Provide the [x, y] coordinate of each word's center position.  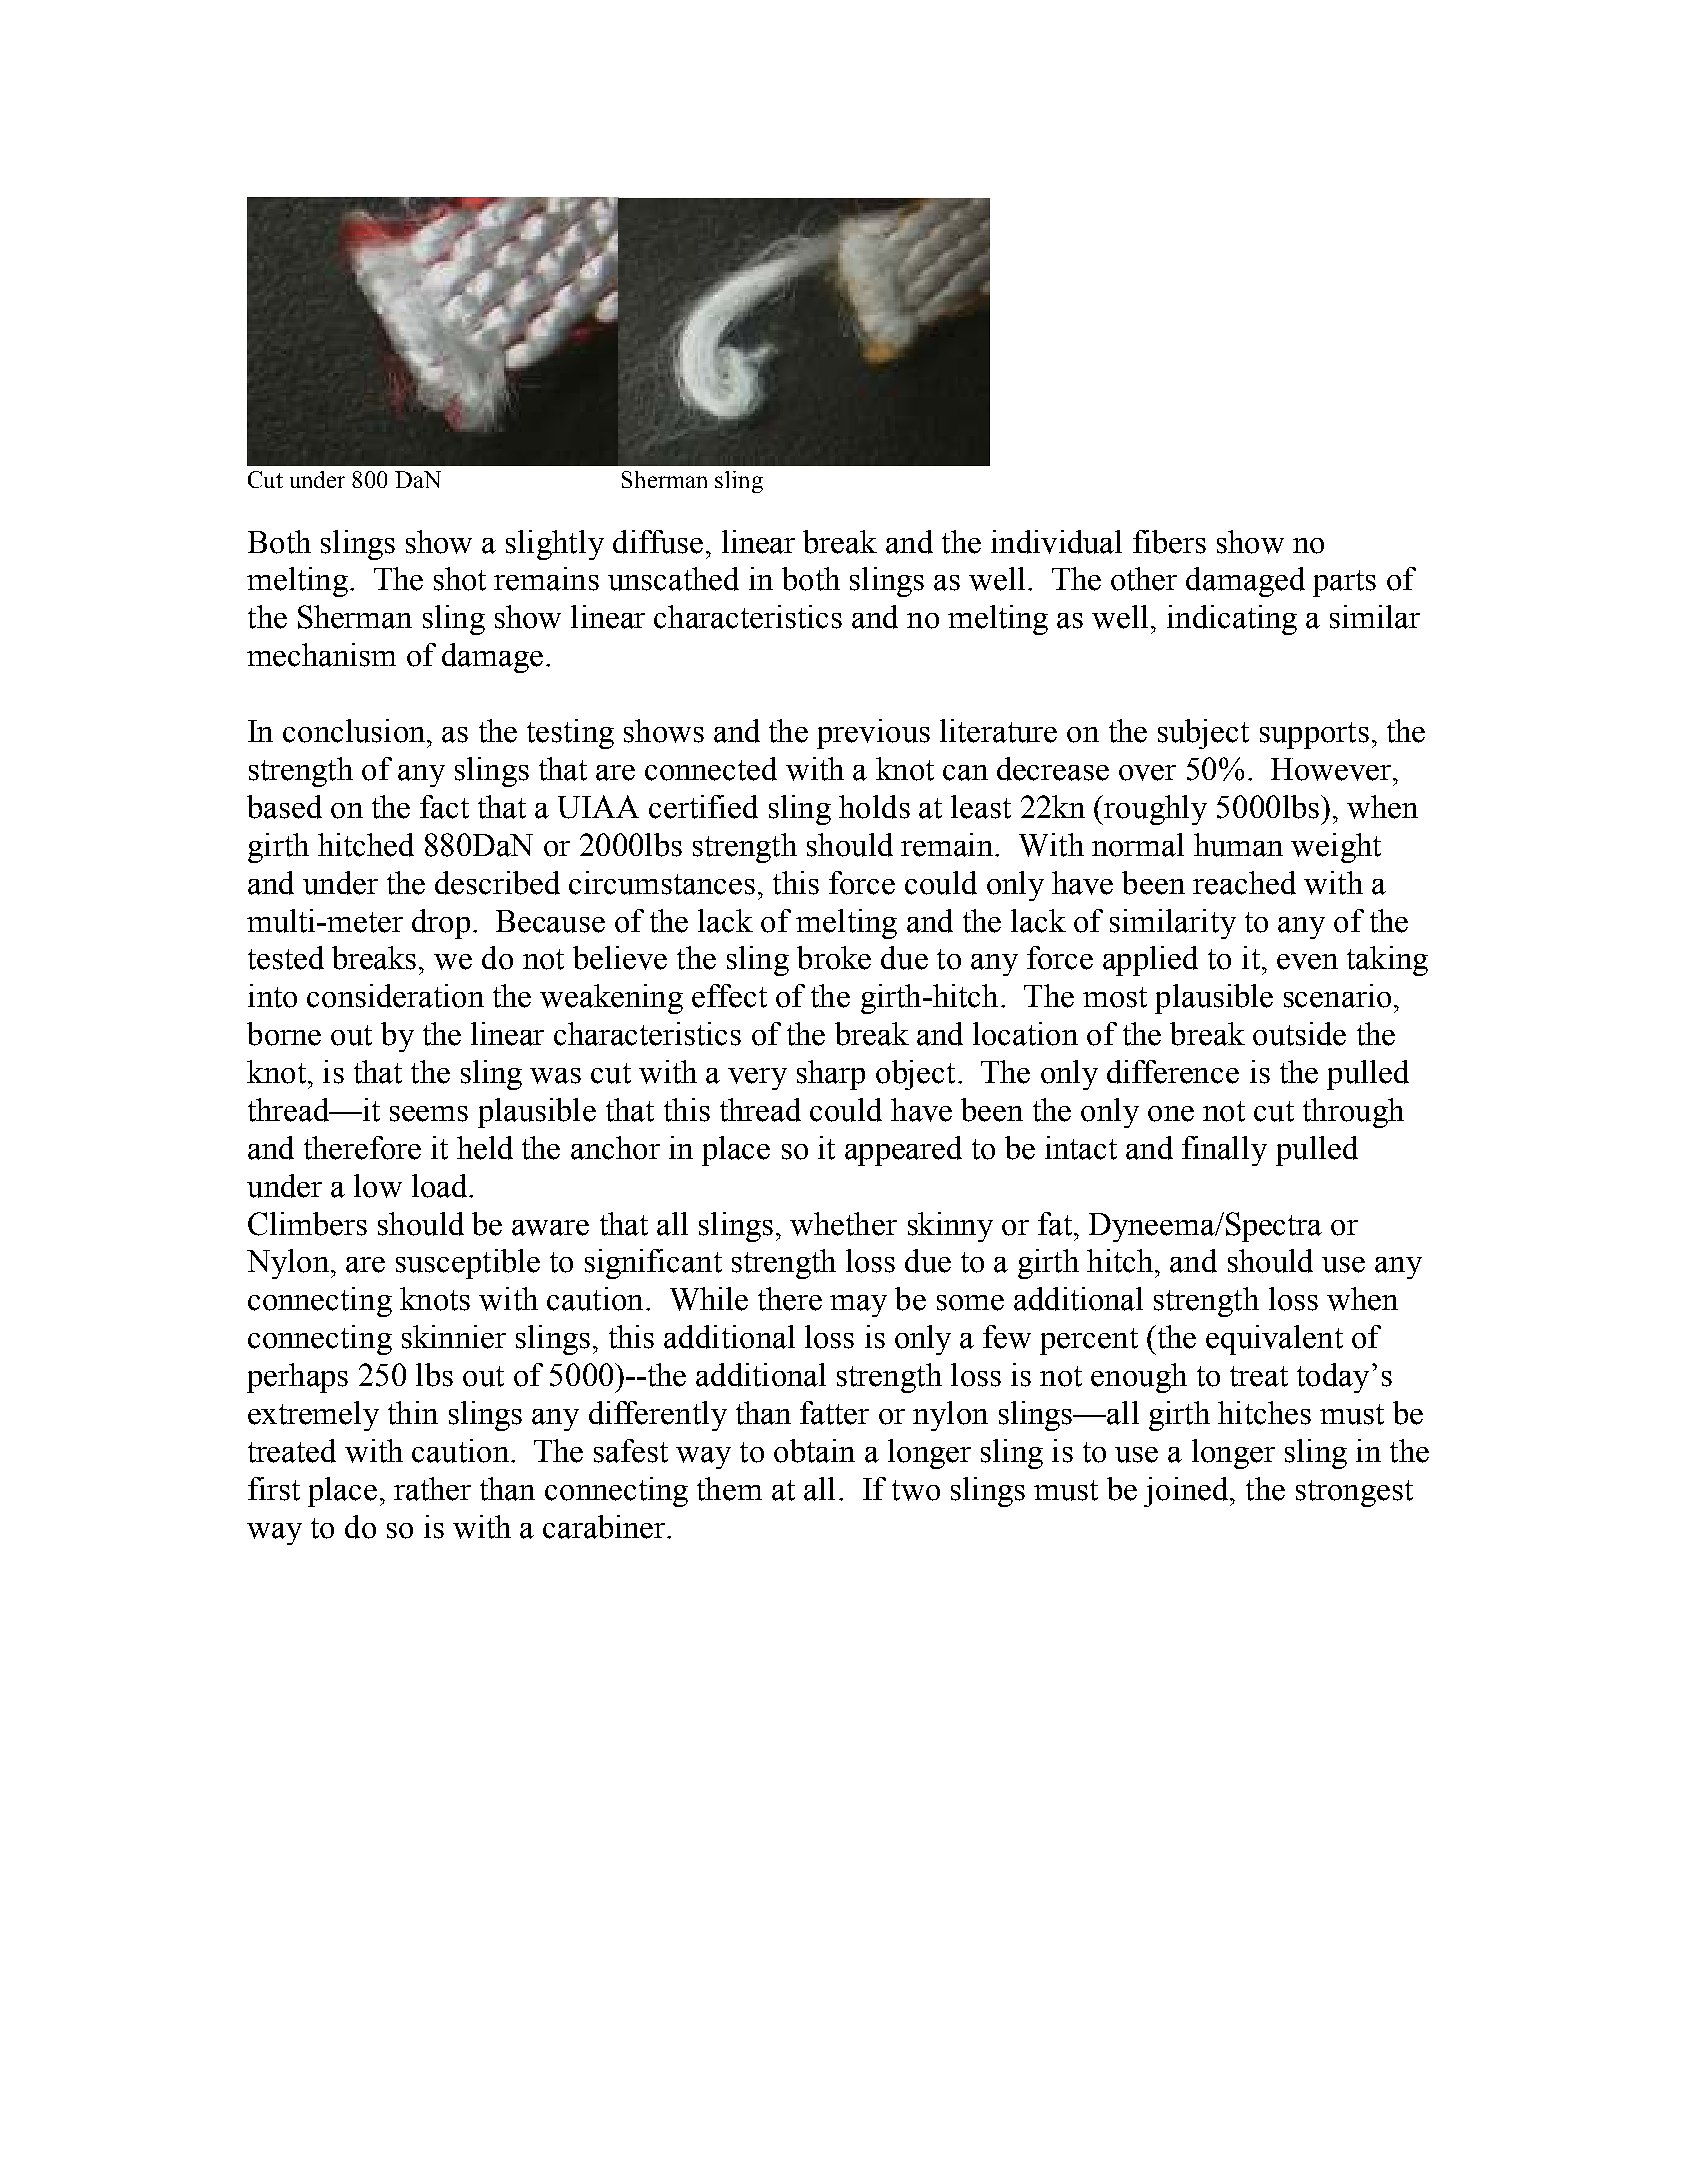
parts [1344, 583]
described [497, 883]
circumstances [662, 883]
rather [432, 1489]
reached [1244, 883]
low [378, 1186]
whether [843, 1224]
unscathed [673, 579]
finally [1224, 1151]
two [916, 1490]
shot [460, 579]
